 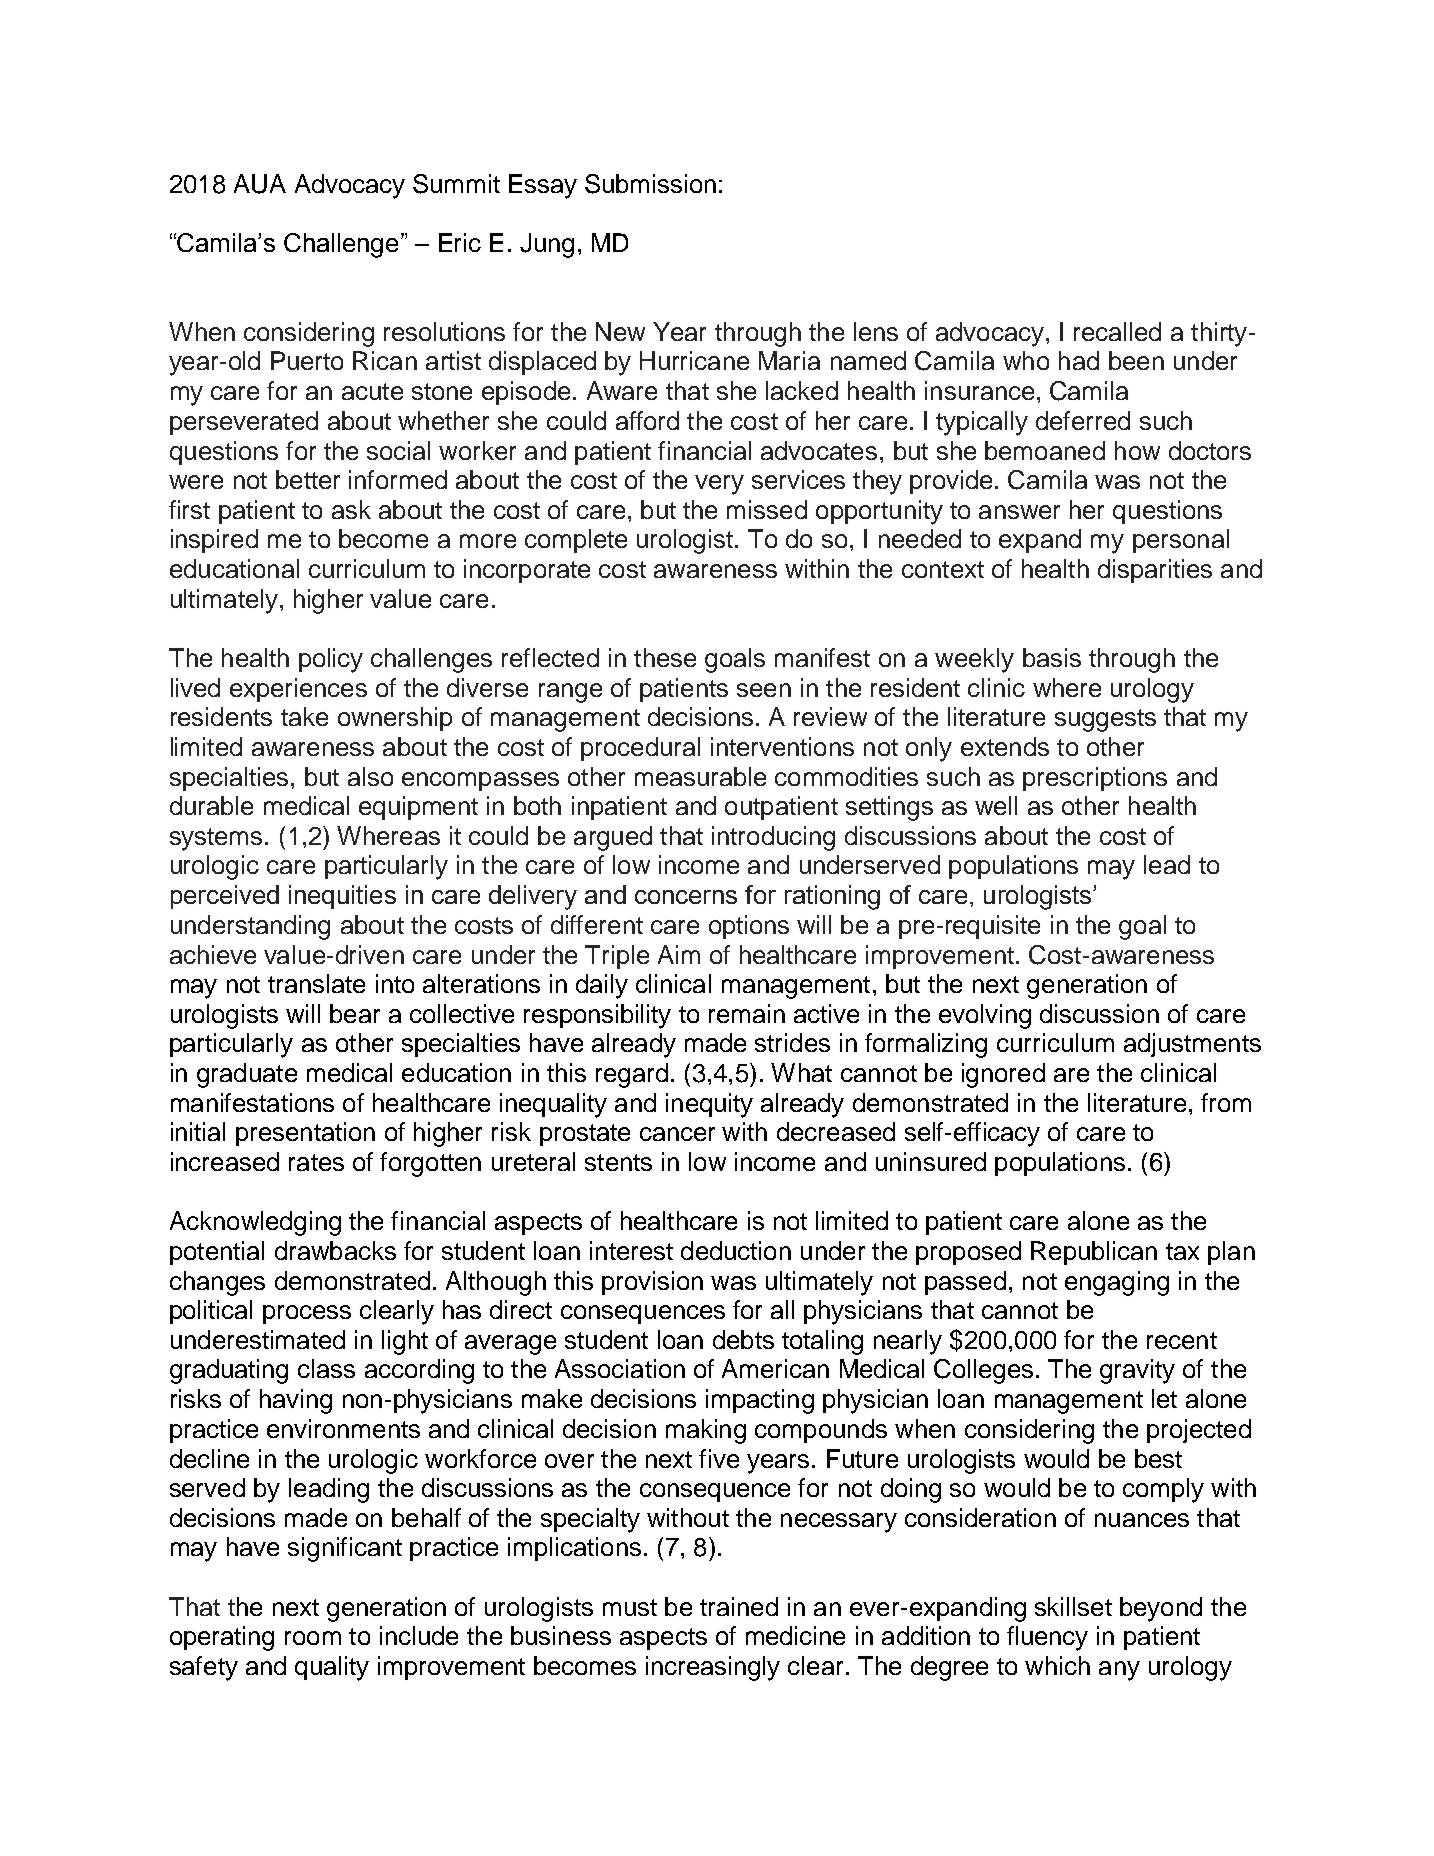 I want to click on deduction, so click(x=736, y=1250).
